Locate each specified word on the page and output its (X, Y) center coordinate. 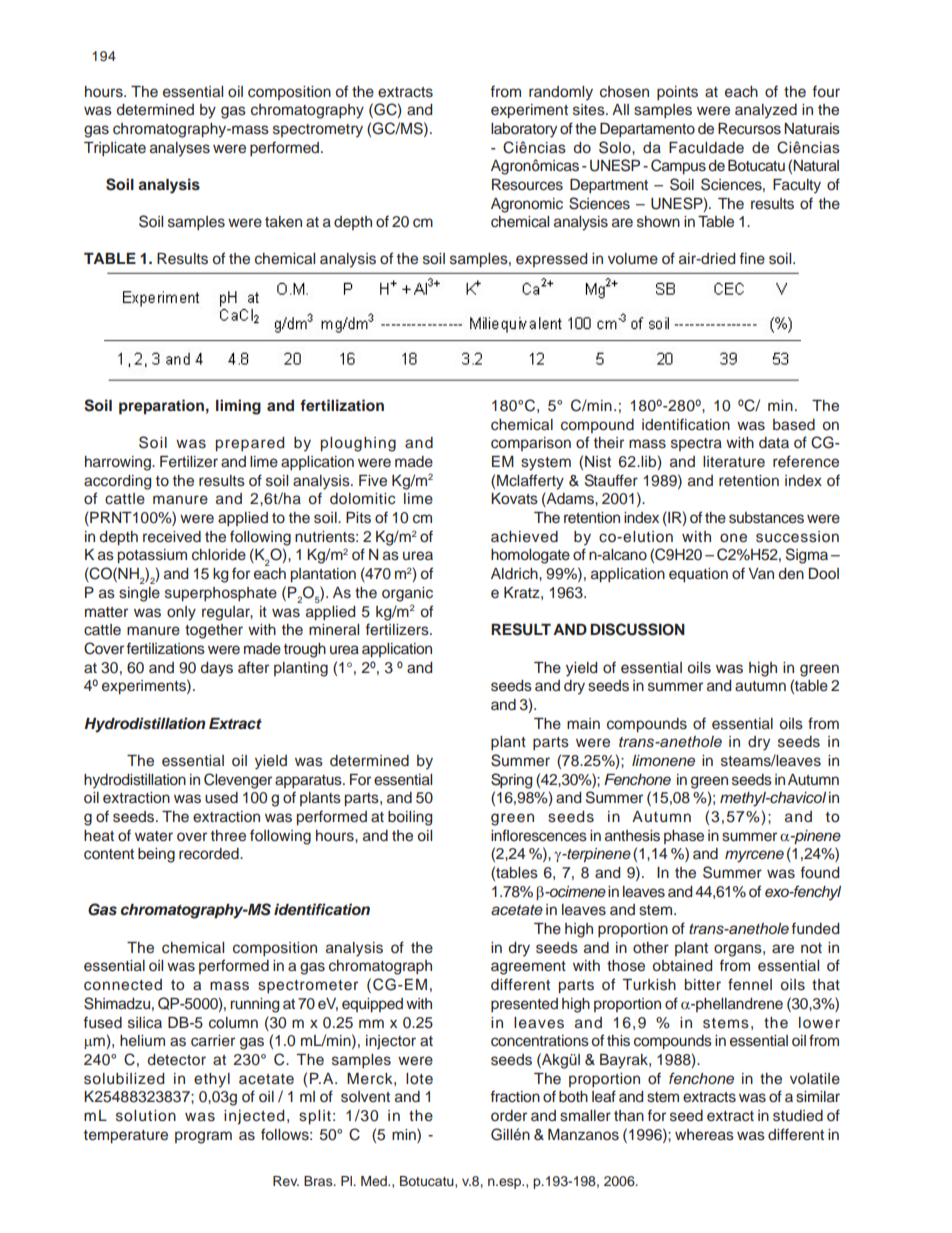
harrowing (119, 463)
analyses (180, 149)
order (509, 1116)
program (203, 1137)
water (154, 836)
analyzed (766, 111)
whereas (704, 1135)
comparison (531, 444)
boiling (410, 818)
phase (684, 837)
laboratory (524, 130)
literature (734, 462)
